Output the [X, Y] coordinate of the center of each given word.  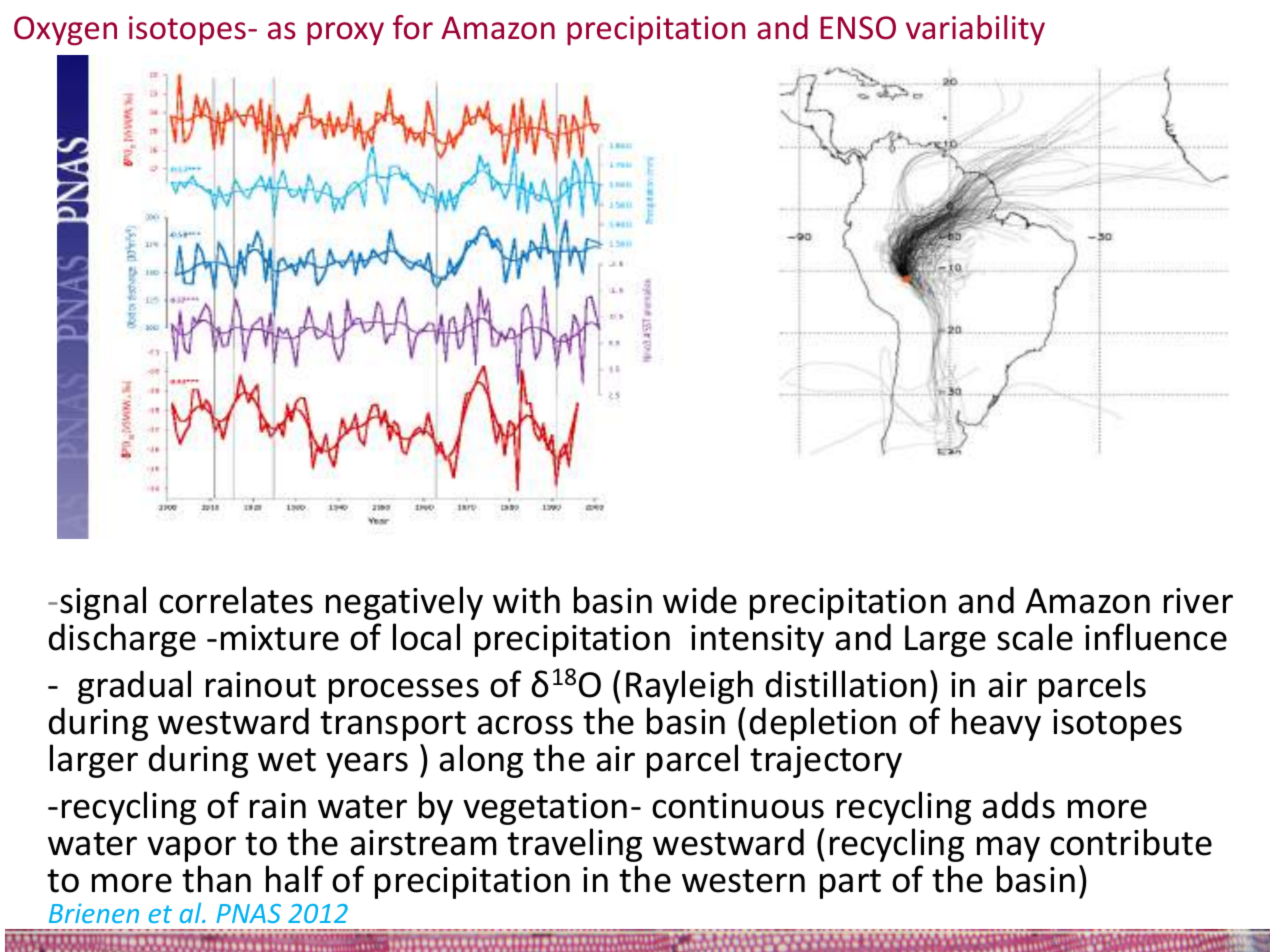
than [216, 879]
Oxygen [65, 31]
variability [975, 30]
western [743, 881]
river [1198, 601]
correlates [236, 600]
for [413, 27]
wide [700, 600]
